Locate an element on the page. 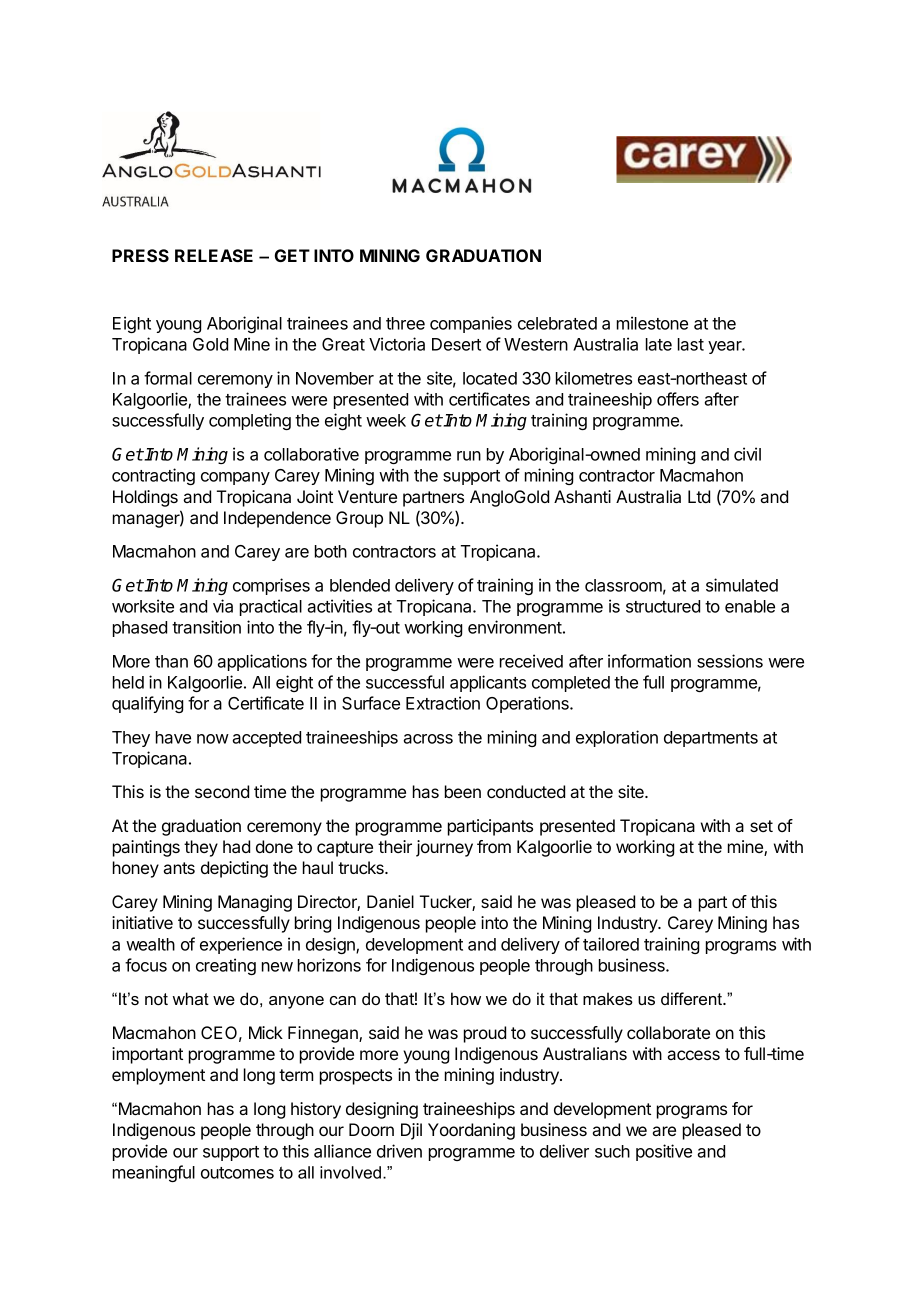 The width and height of the page is (924, 1308). milestone is located at coordinates (652, 323).
